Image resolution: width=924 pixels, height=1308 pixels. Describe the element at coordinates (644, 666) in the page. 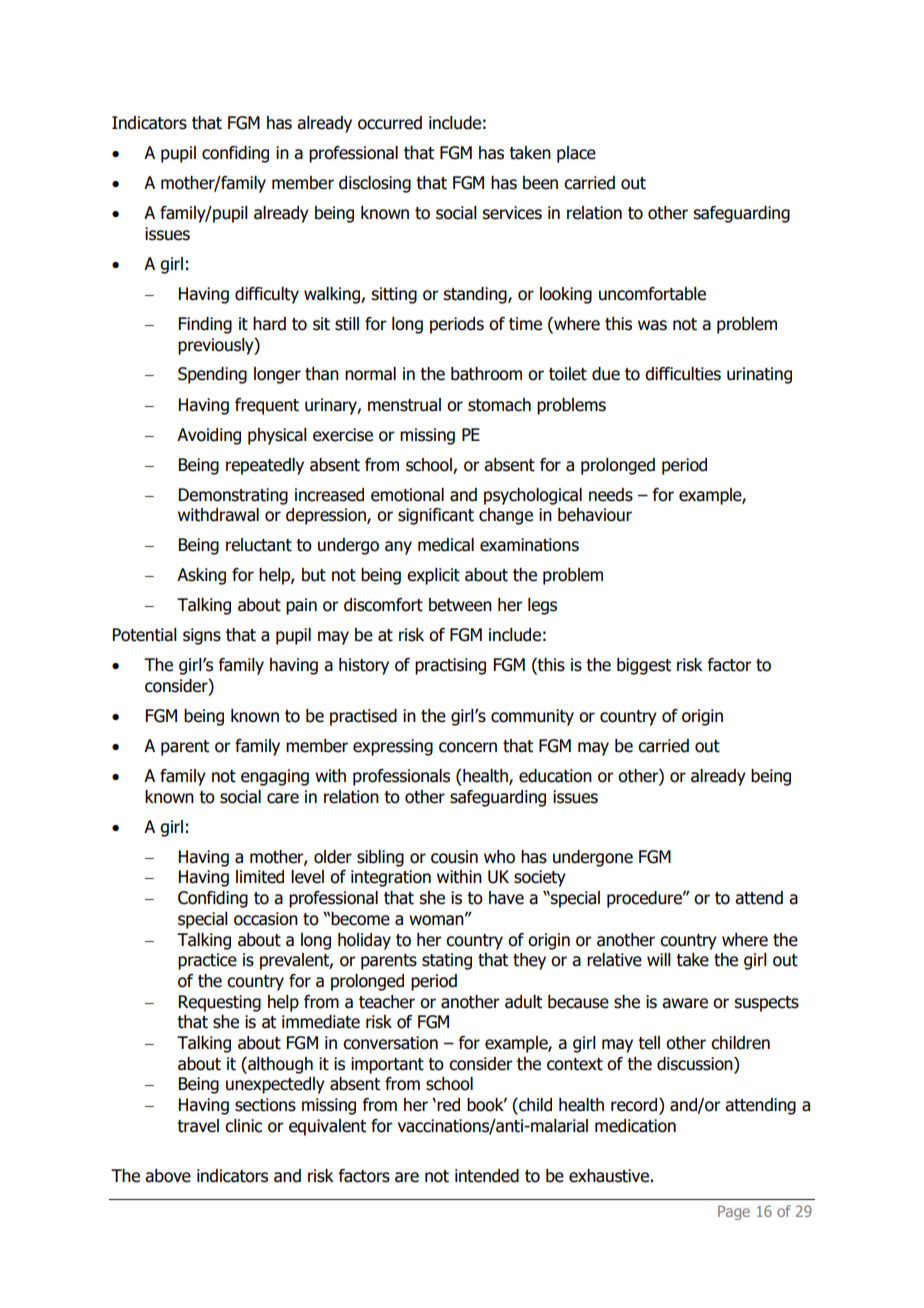

I see `biggest` at that location.
